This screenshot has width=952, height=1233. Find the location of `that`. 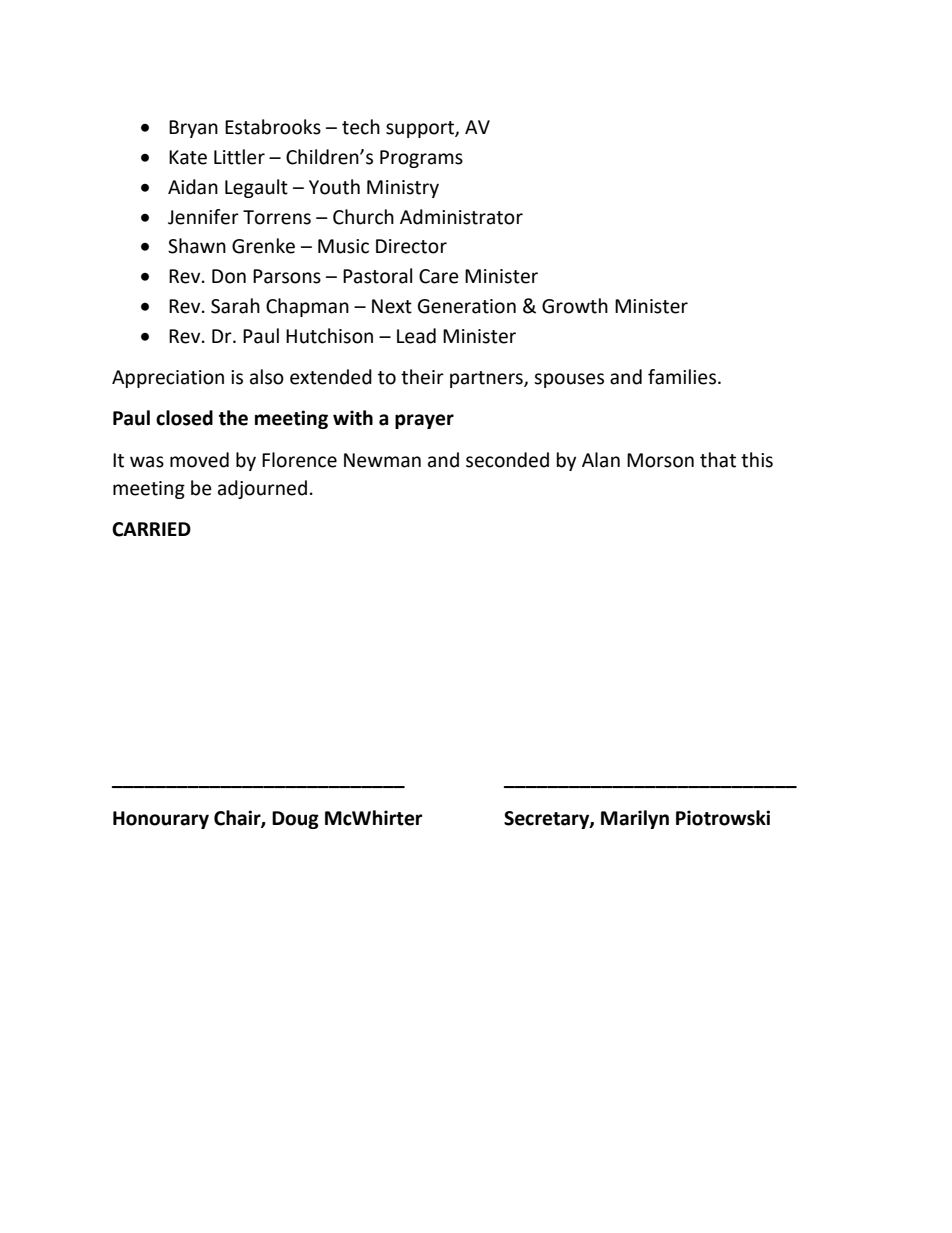

that is located at coordinates (718, 460).
